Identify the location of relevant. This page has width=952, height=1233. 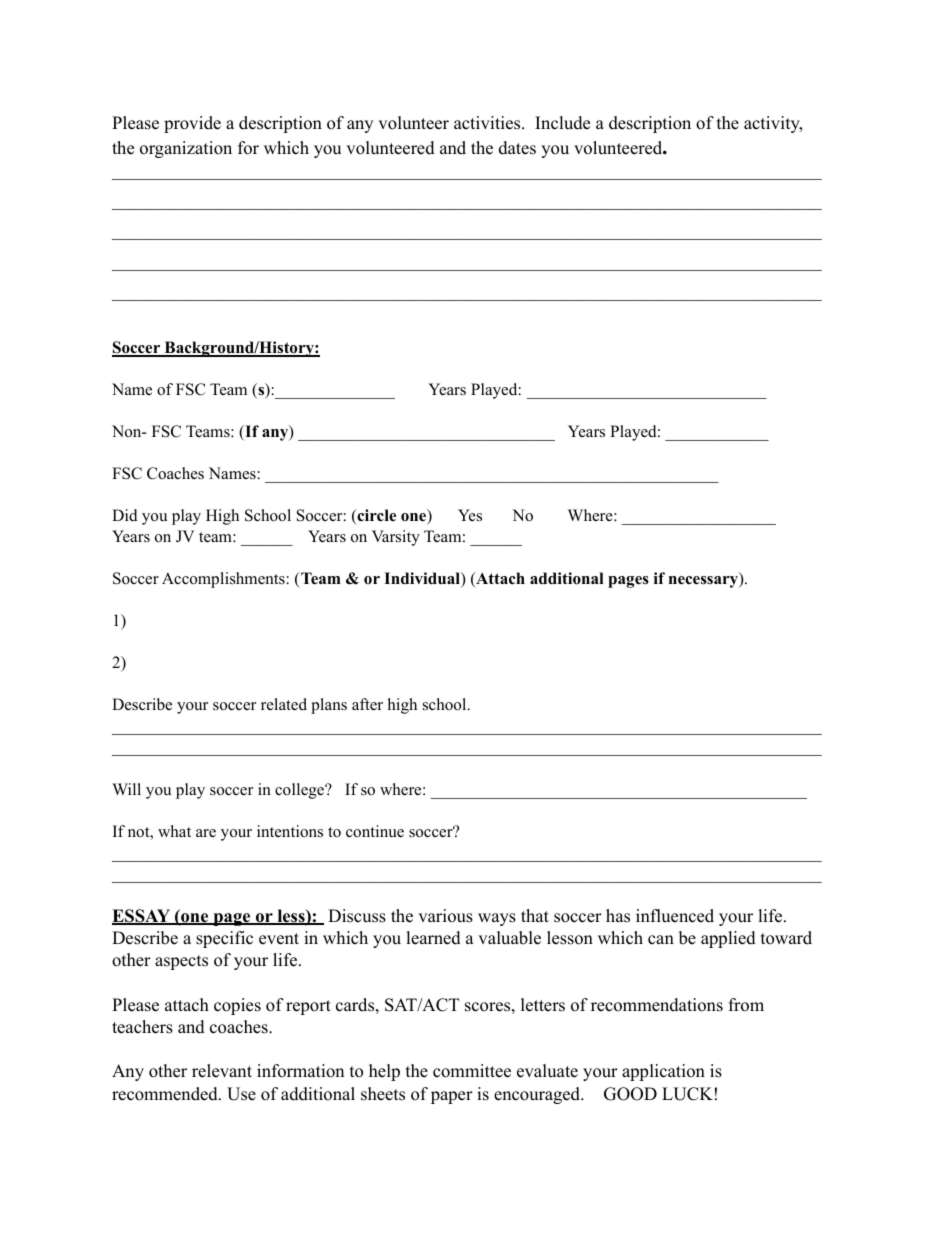
(222, 1071).
